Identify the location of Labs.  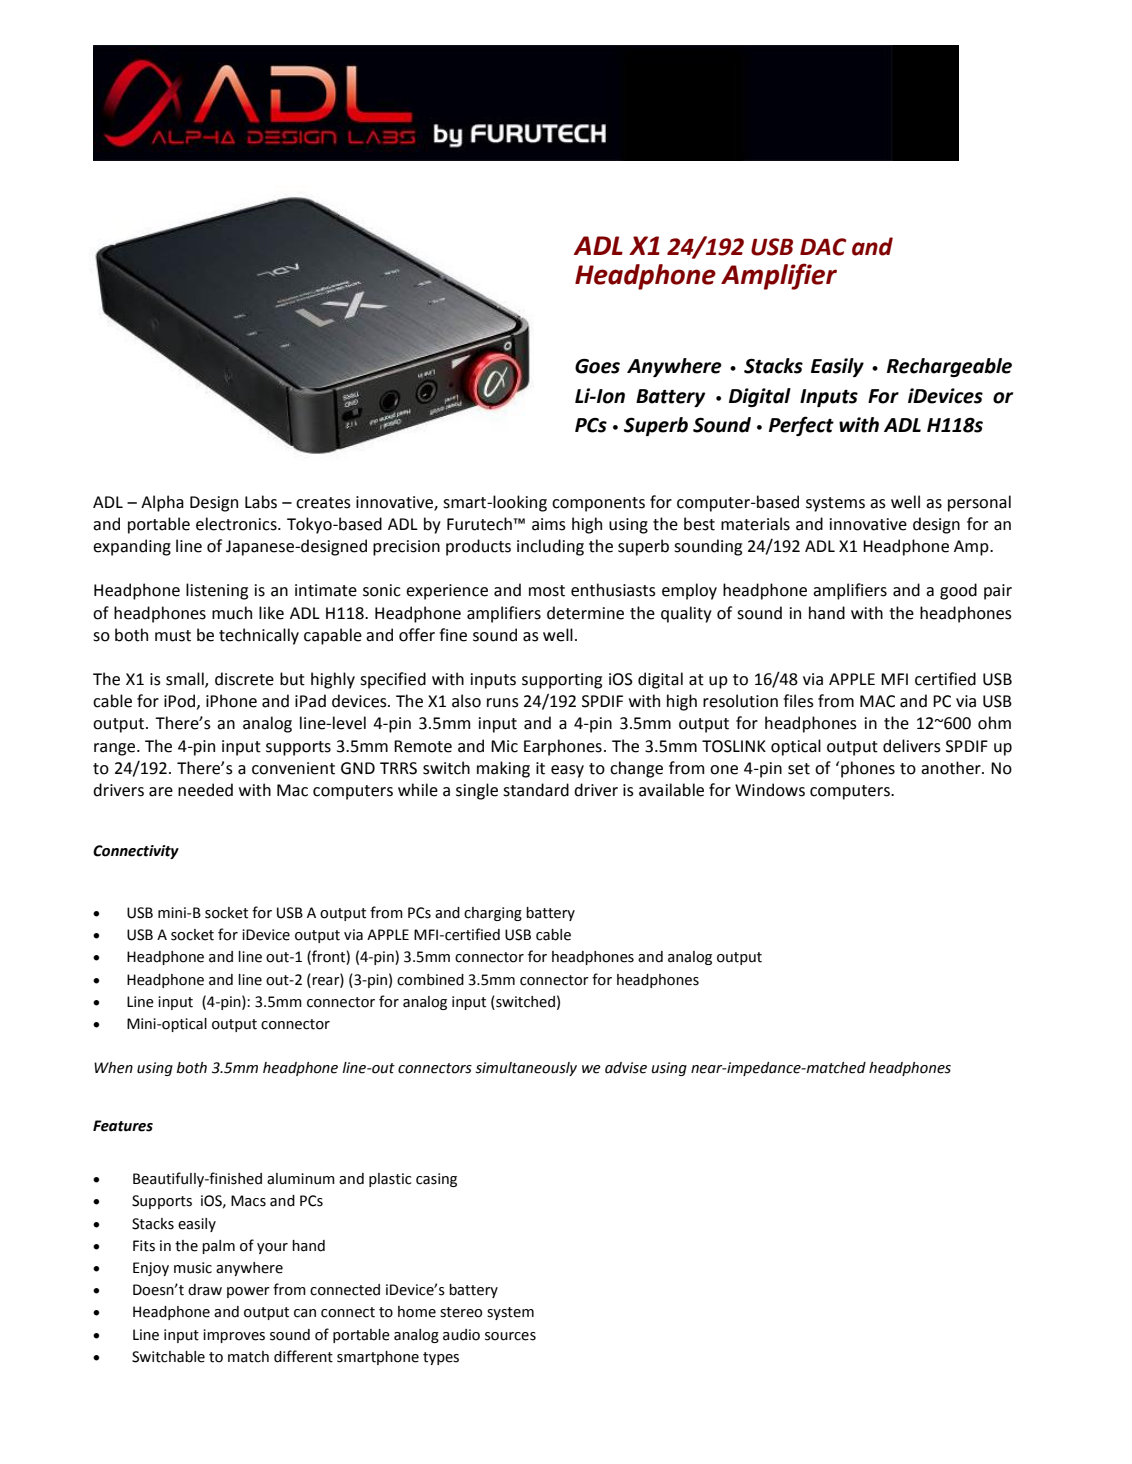
(261, 502).
